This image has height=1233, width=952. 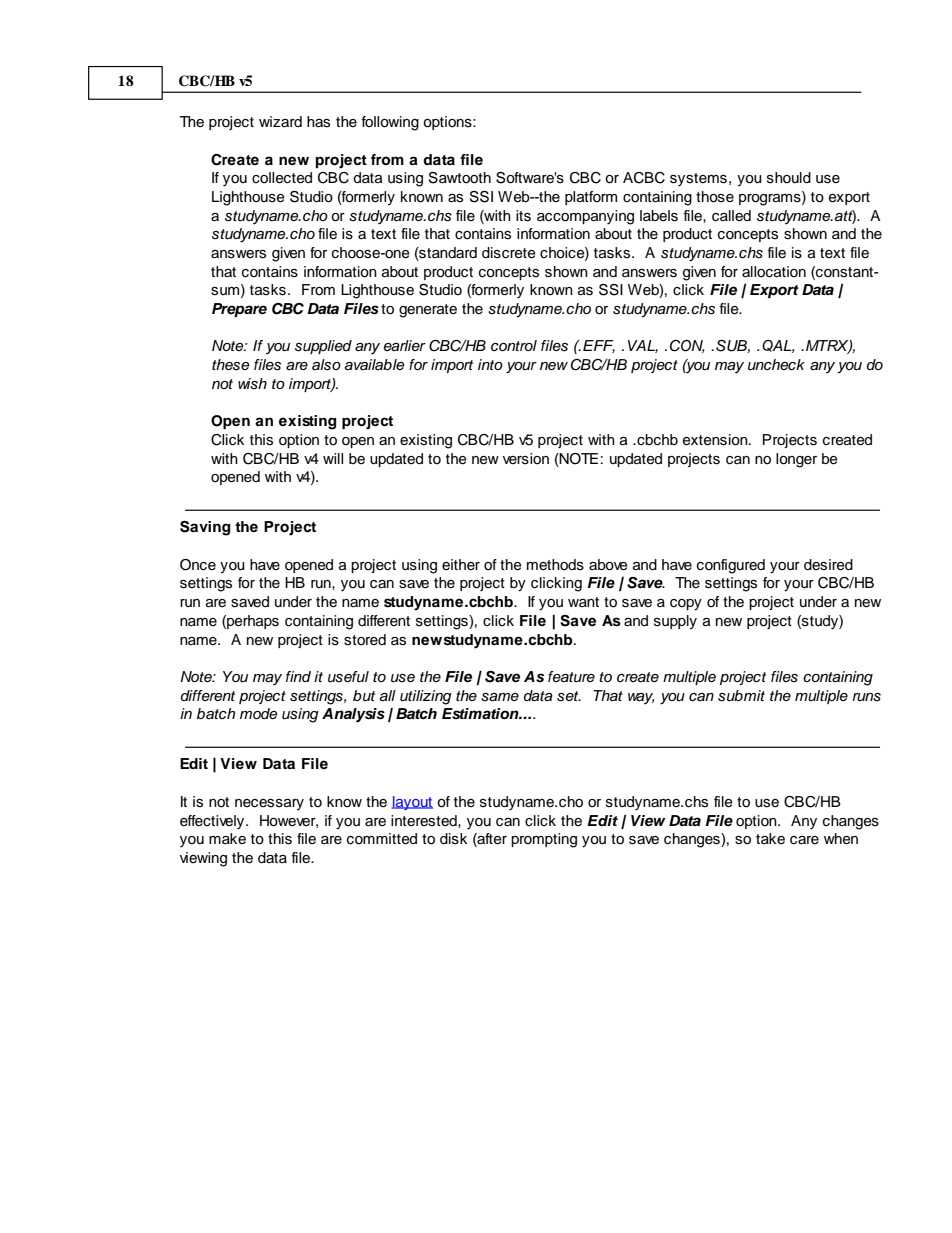 What do you see at coordinates (333, 458) in the image?
I see `will` at bounding box center [333, 458].
